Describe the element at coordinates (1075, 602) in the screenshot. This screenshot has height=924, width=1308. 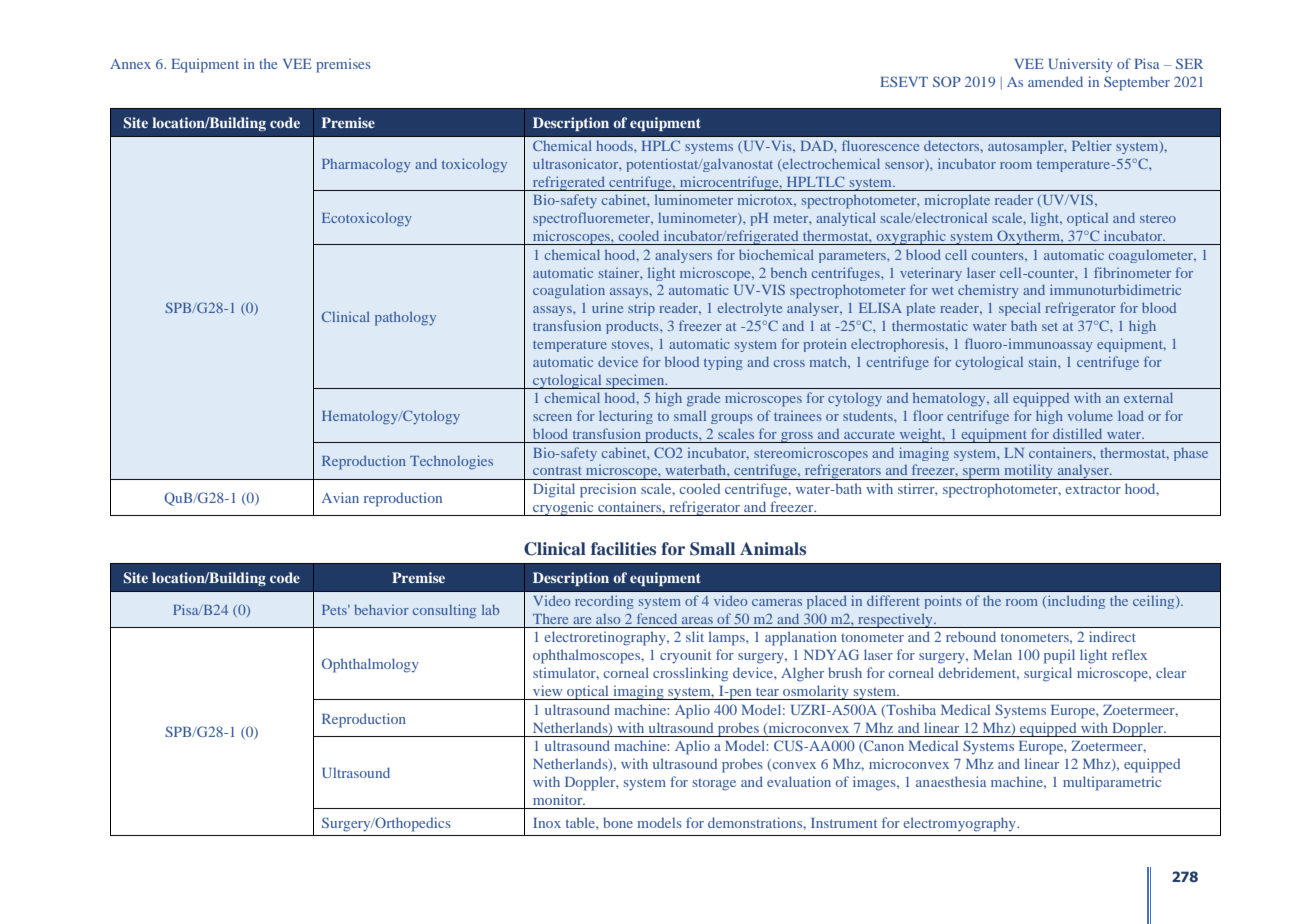
I see `including` at that location.
